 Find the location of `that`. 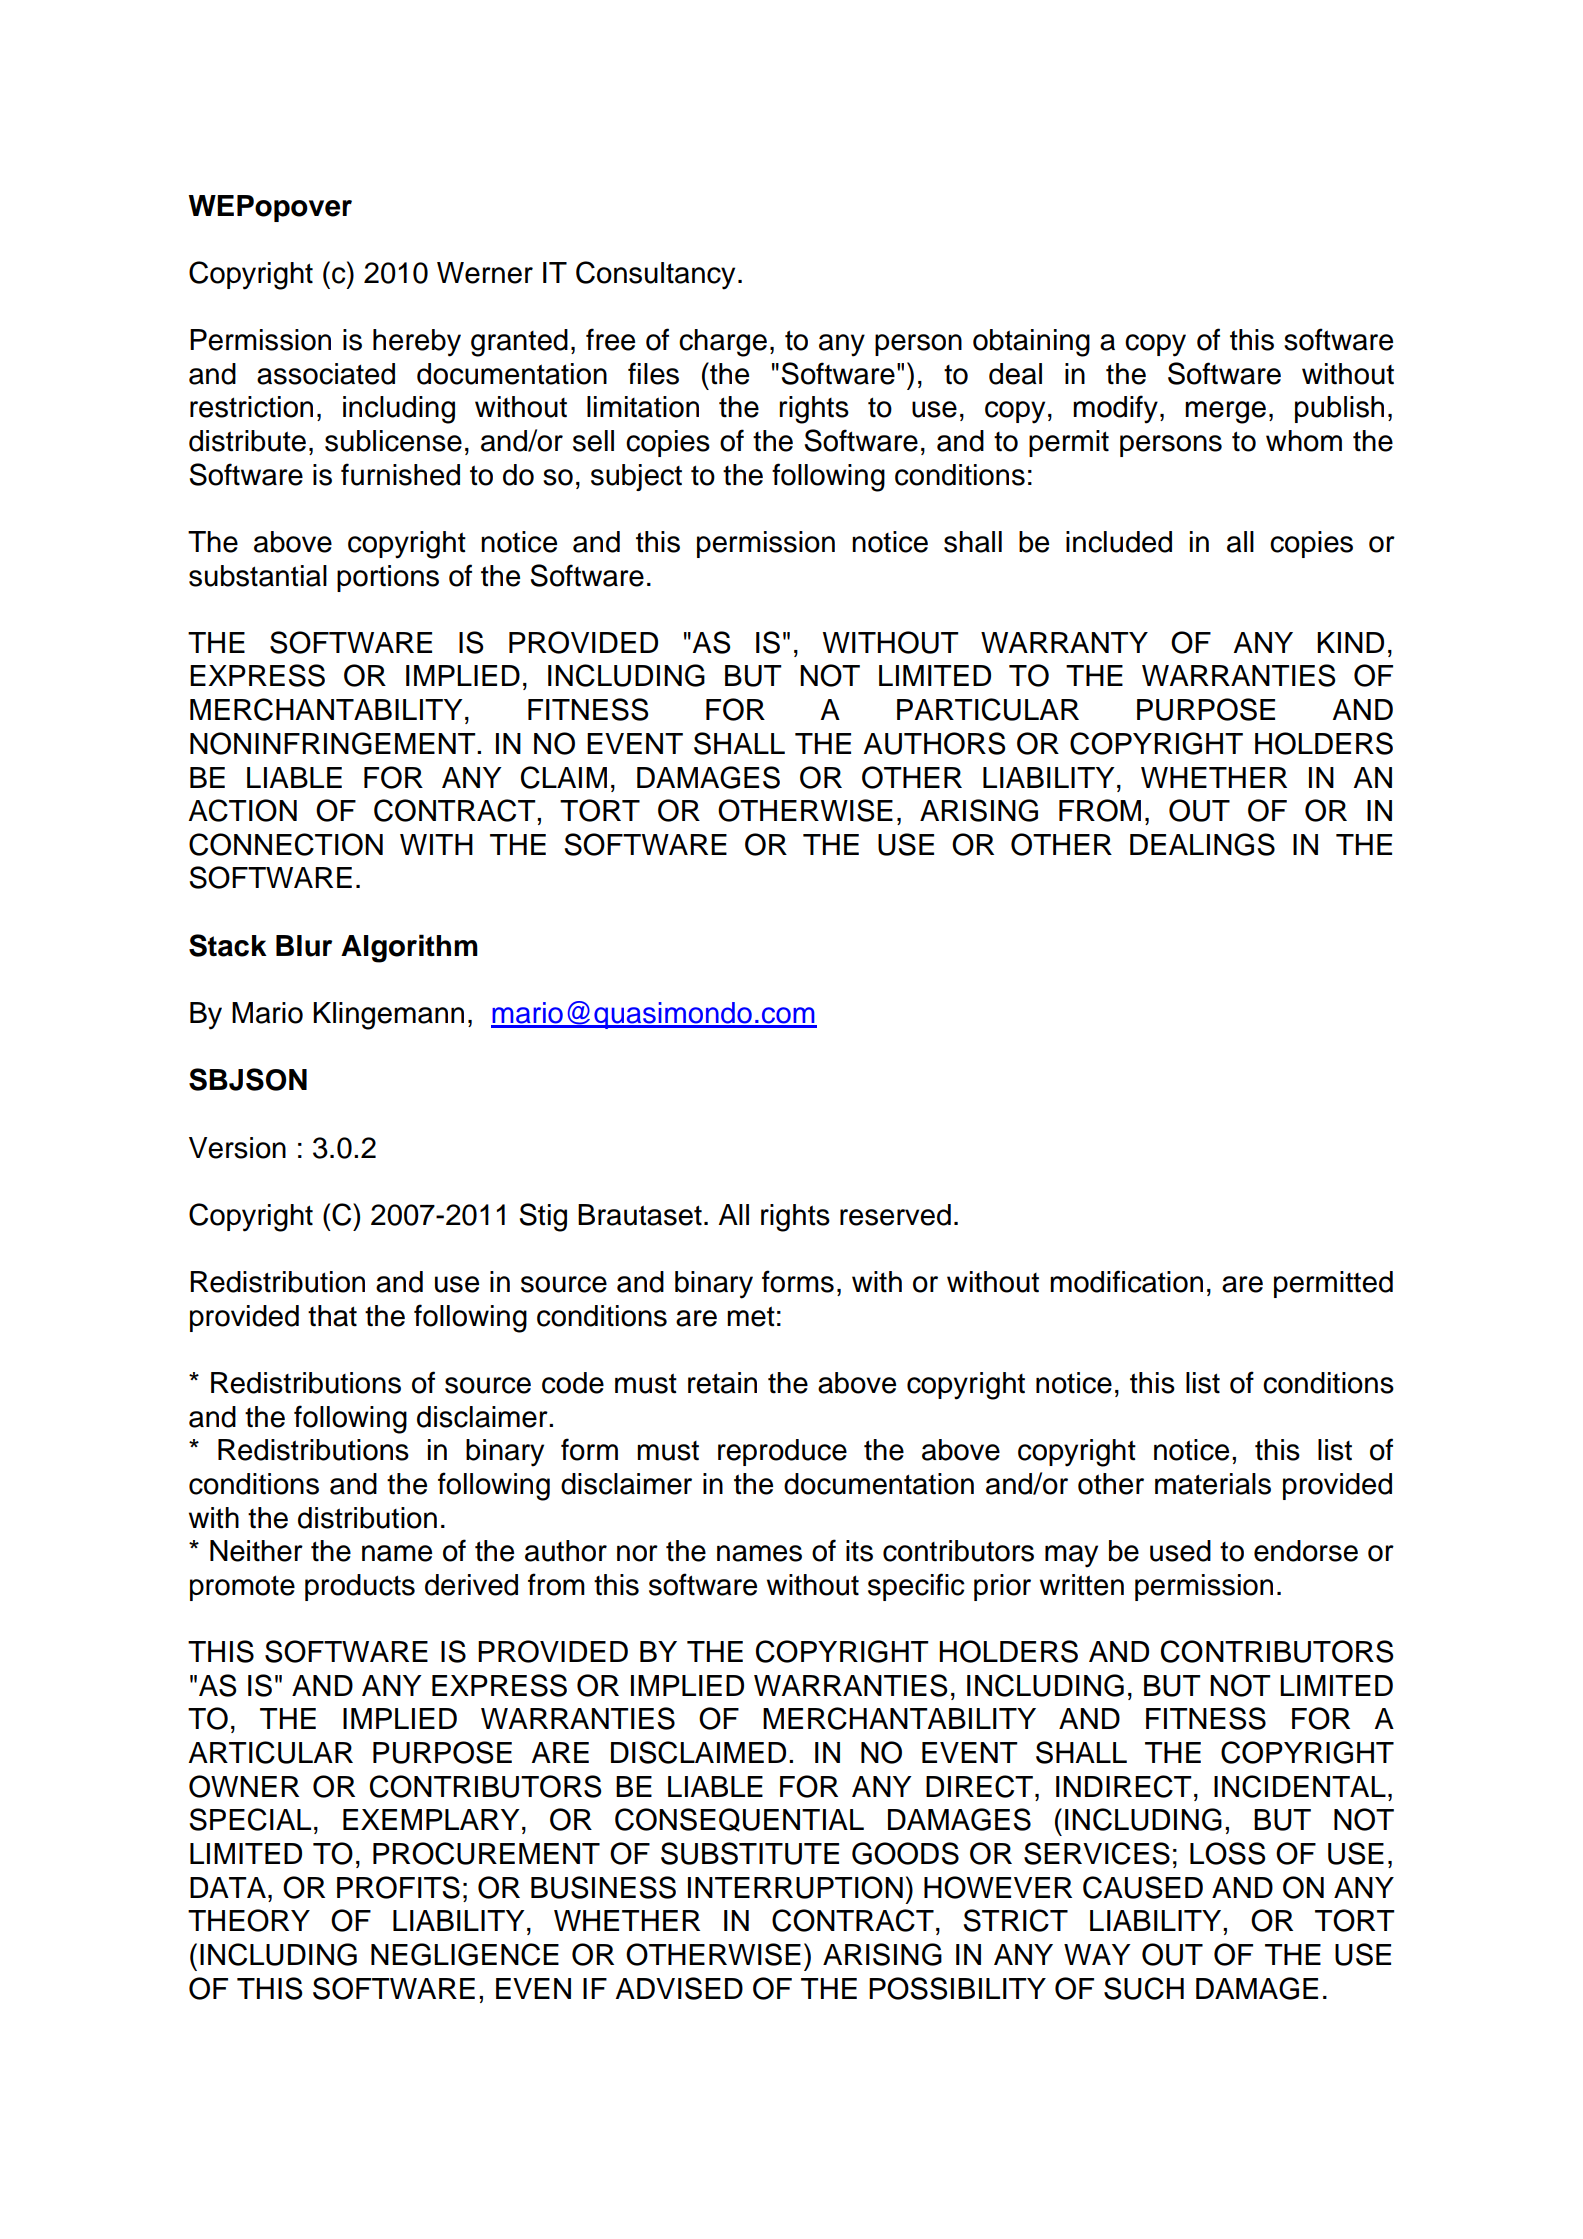

that is located at coordinates (332, 1316).
